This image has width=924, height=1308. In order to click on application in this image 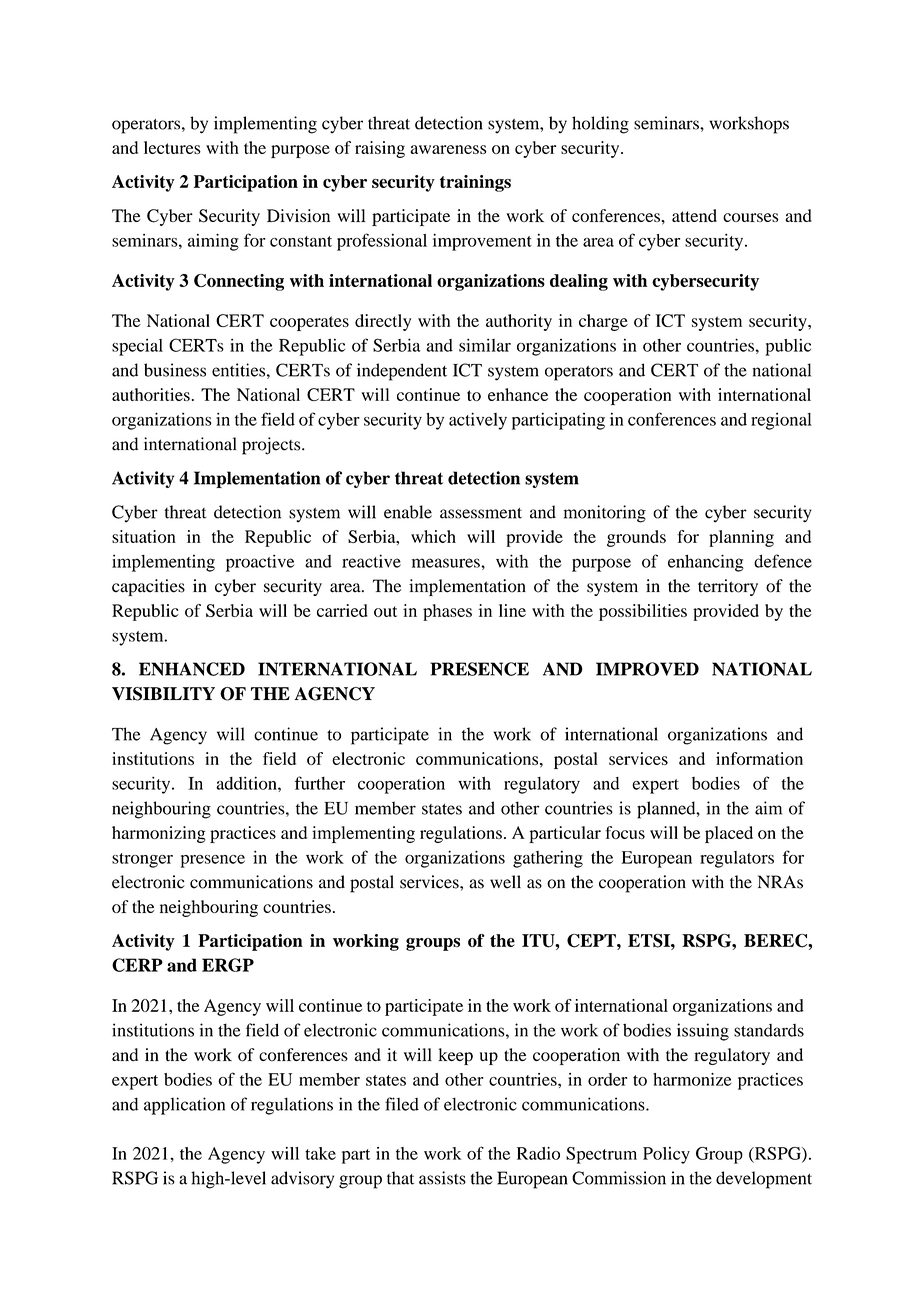, I will do `click(184, 1106)`.
